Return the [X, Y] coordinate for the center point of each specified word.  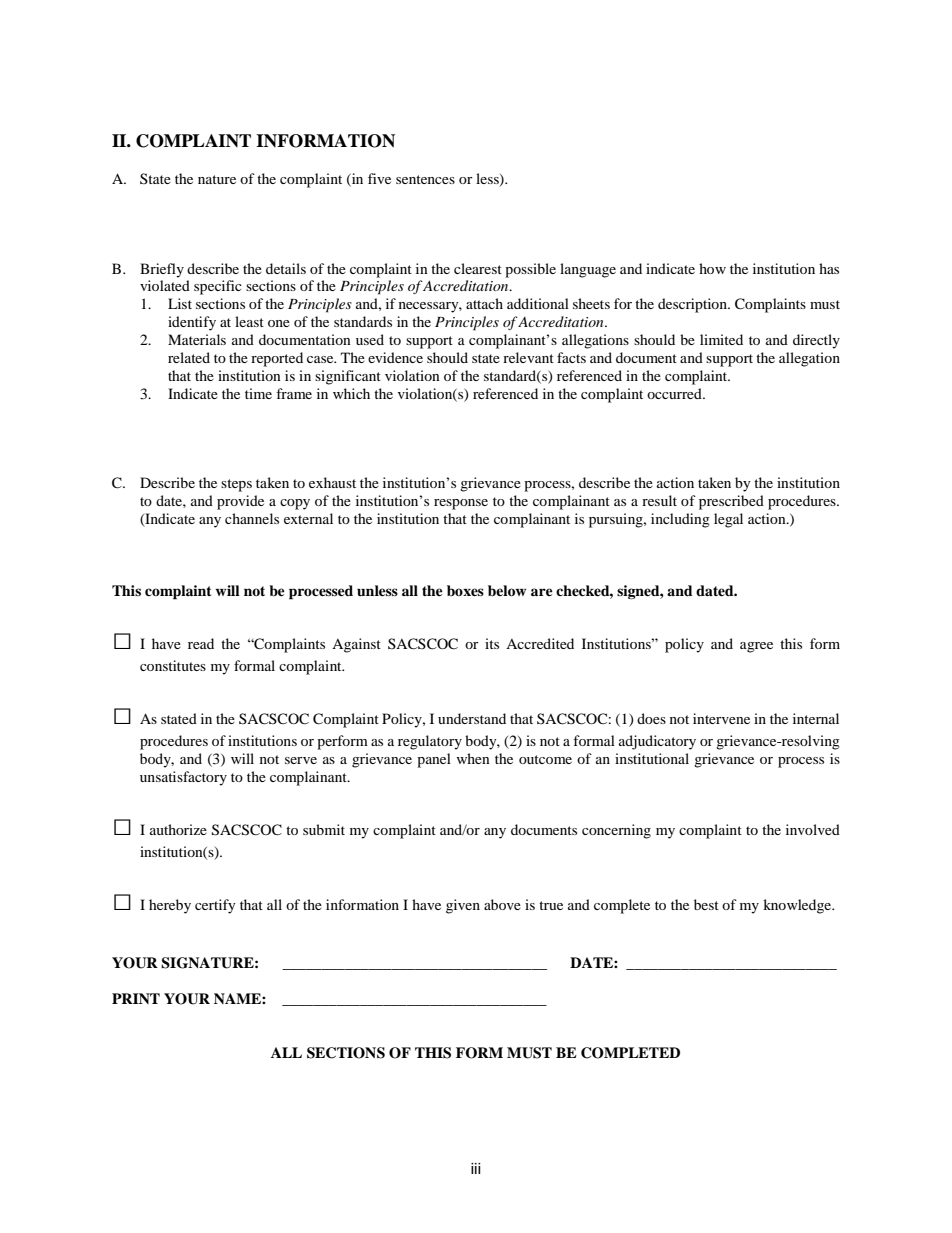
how [712, 268]
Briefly [162, 270]
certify [215, 906]
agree [756, 647]
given [463, 906]
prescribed [731, 502]
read [201, 643]
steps [236, 485]
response [461, 504]
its [492, 643]
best [706, 904]
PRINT [136, 998]
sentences [425, 179]
